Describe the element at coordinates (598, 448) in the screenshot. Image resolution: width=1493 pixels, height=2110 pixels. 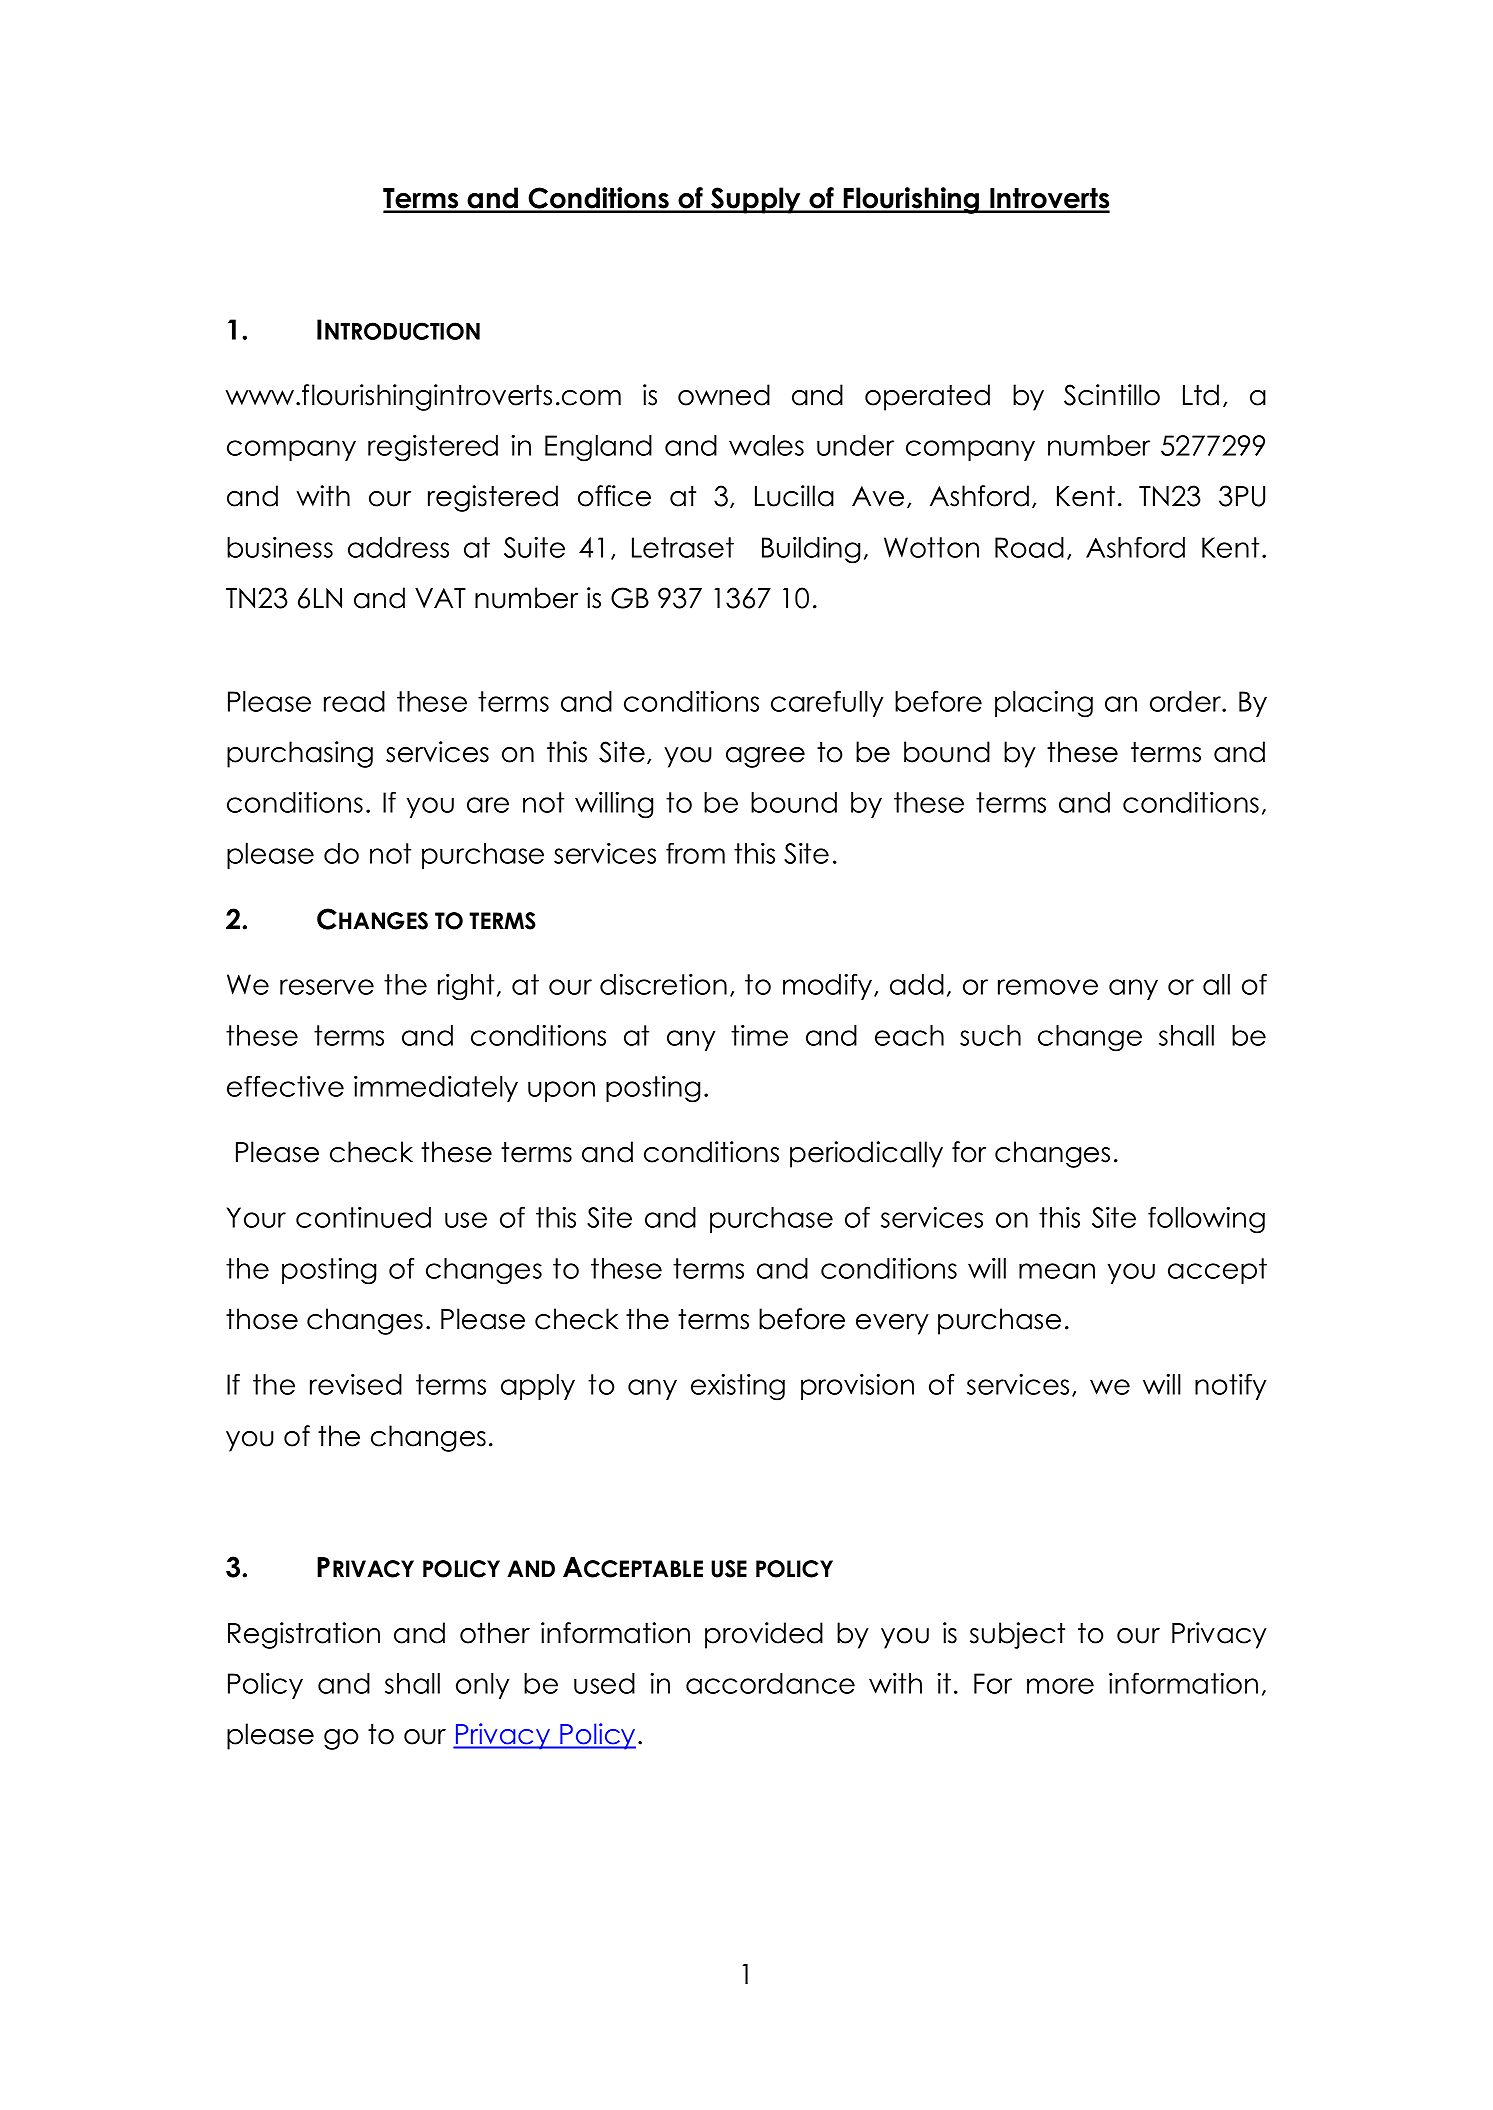
I see `England` at that location.
